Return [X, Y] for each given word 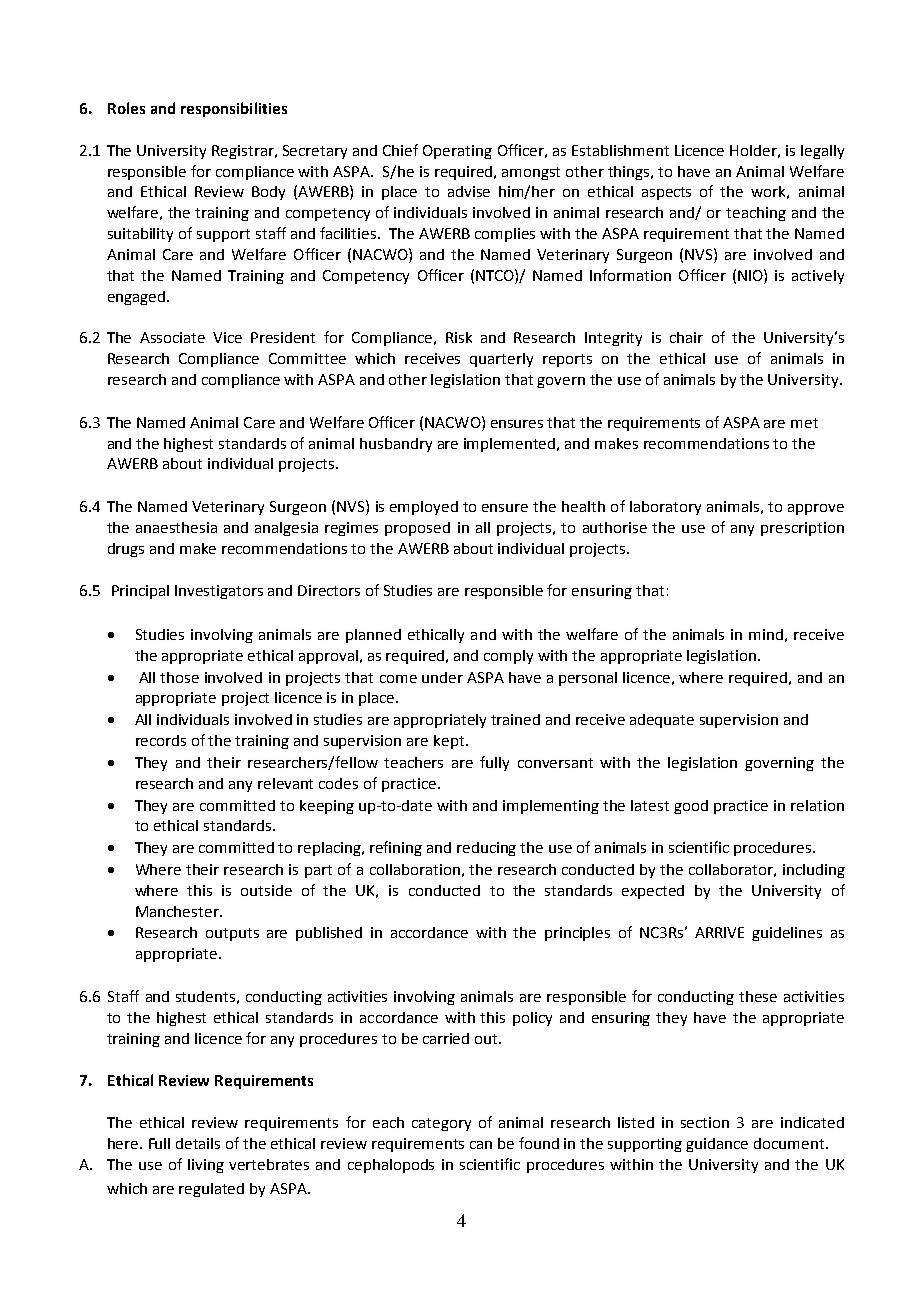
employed [424, 508]
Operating [457, 152]
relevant [285, 783]
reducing [486, 849]
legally [822, 152]
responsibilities [234, 109]
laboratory [665, 508]
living [206, 1166]
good [691, 807]
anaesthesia [176, 527]
